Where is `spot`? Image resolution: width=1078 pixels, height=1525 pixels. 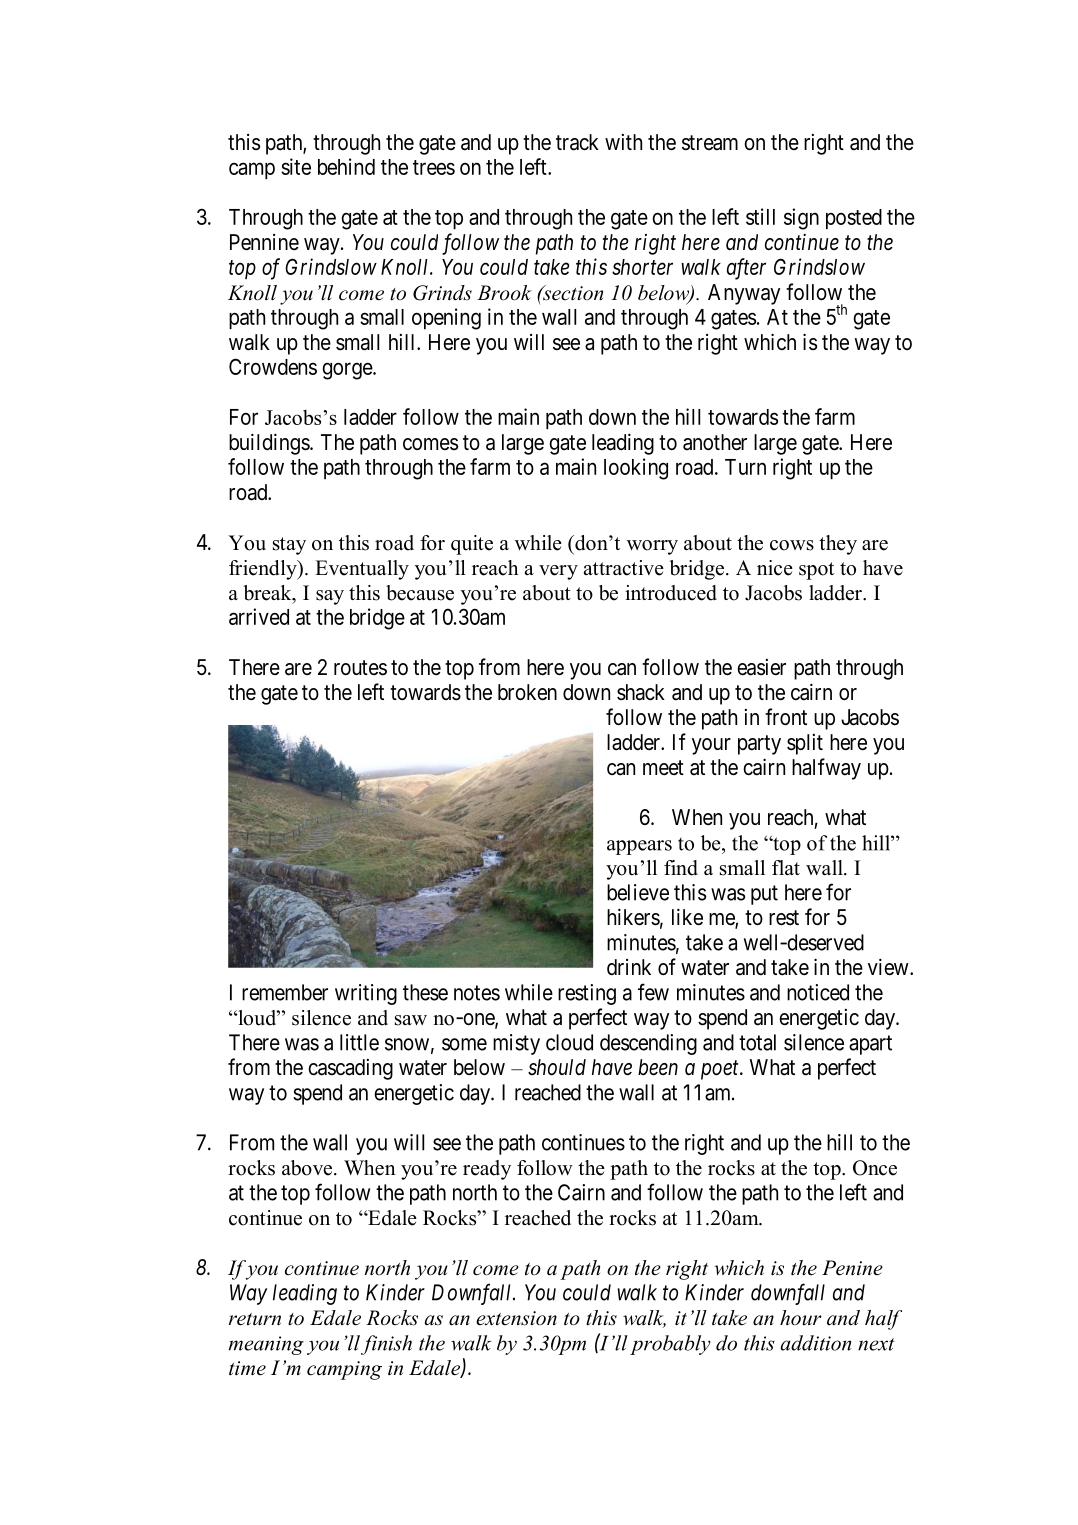
spot is located at coordinates (816, 571).
